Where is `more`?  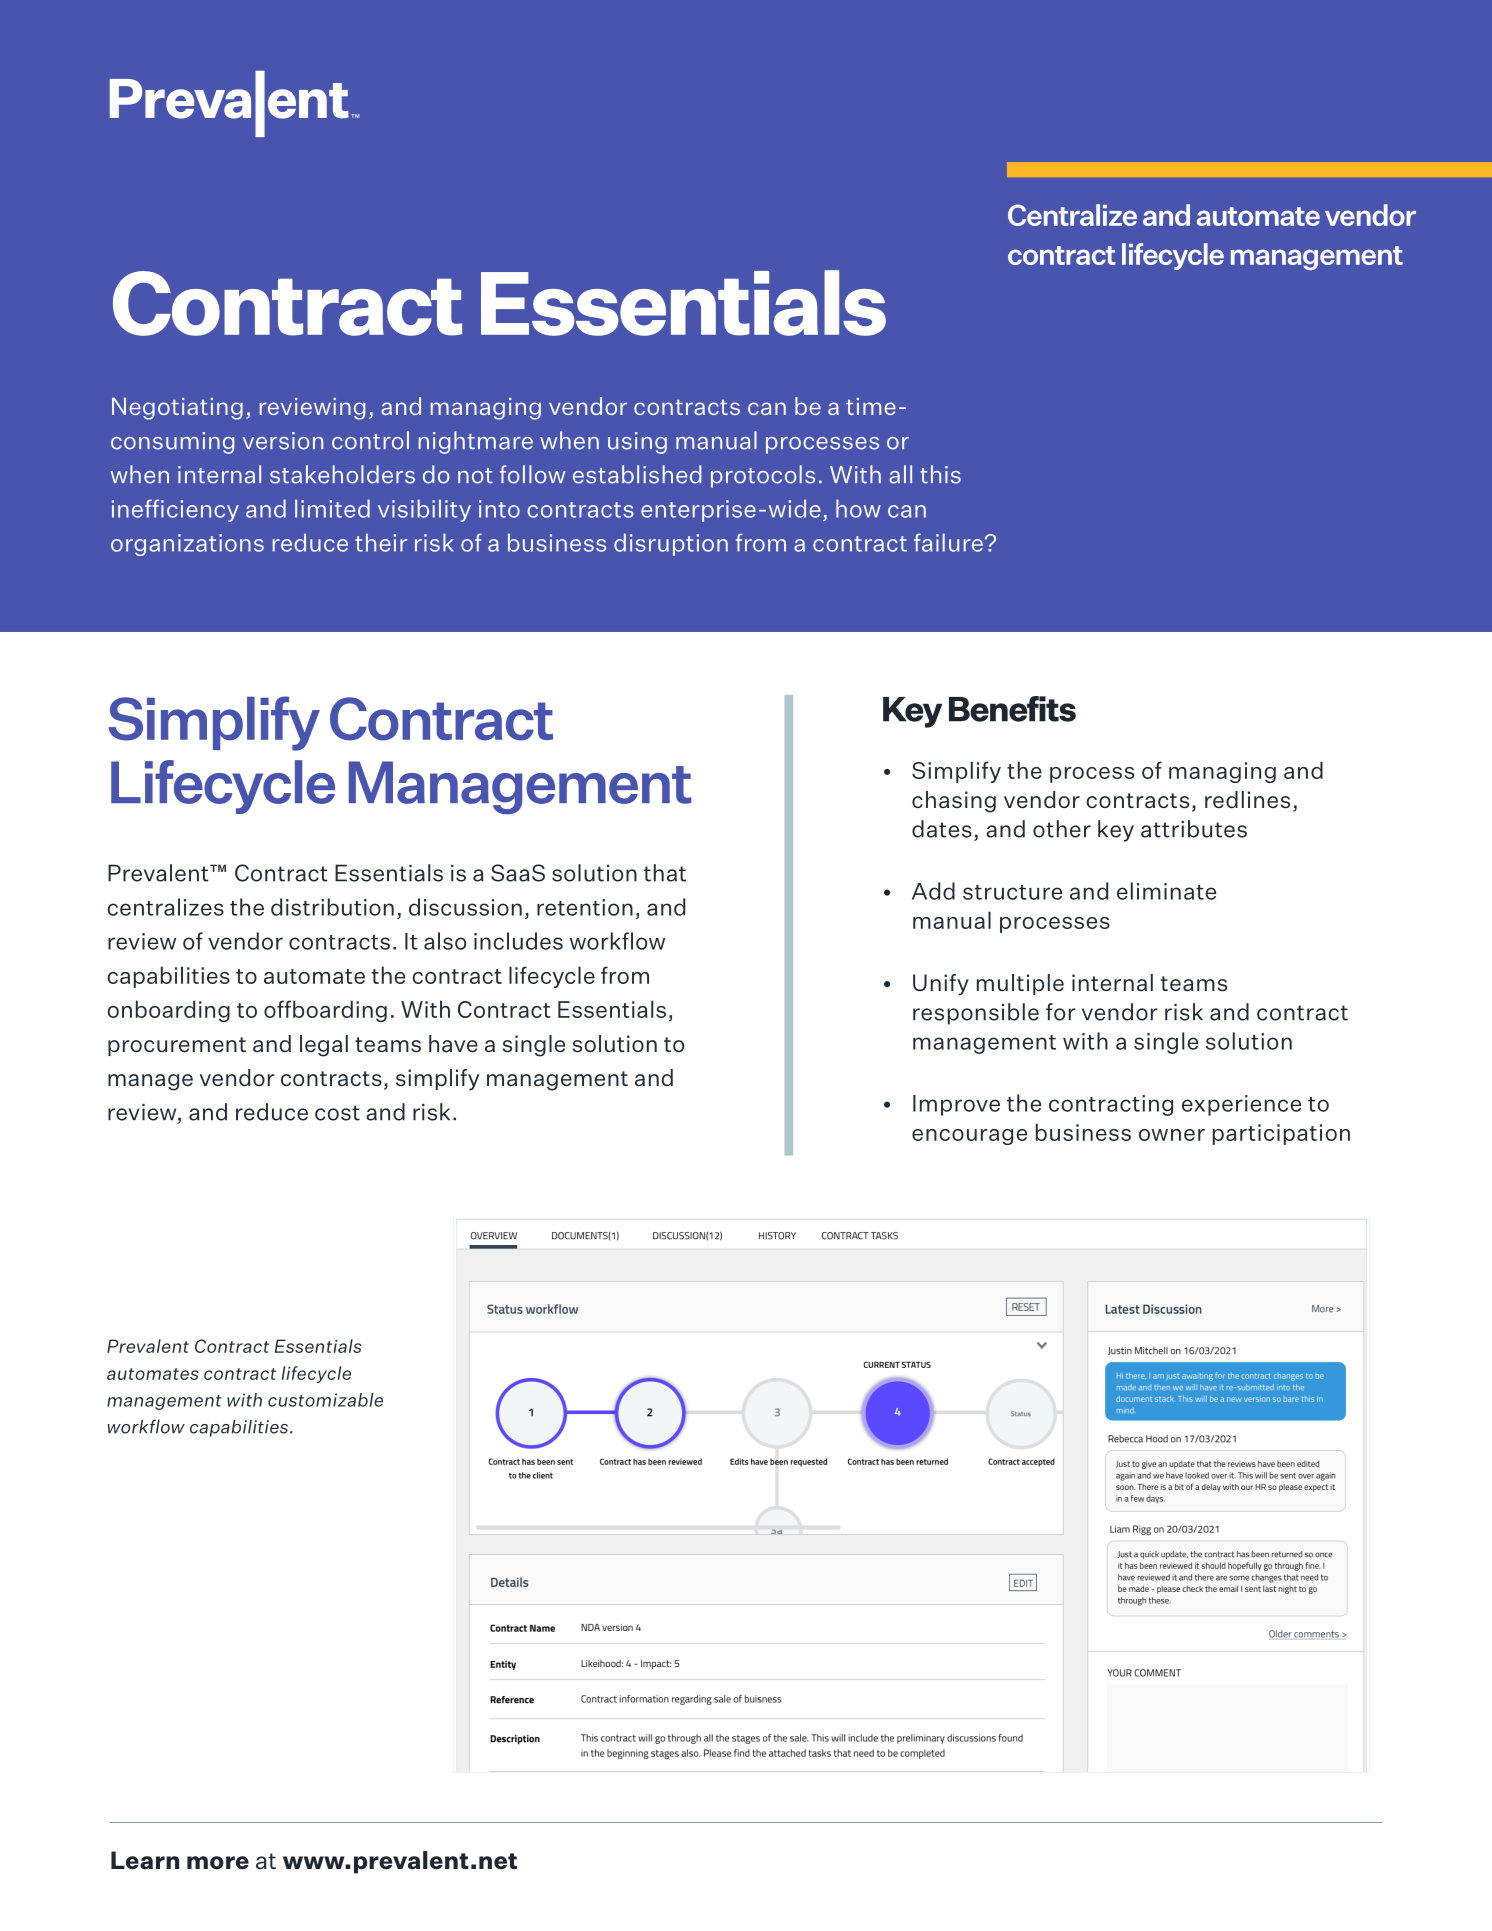 more is located at coordinates (218, 1863).
